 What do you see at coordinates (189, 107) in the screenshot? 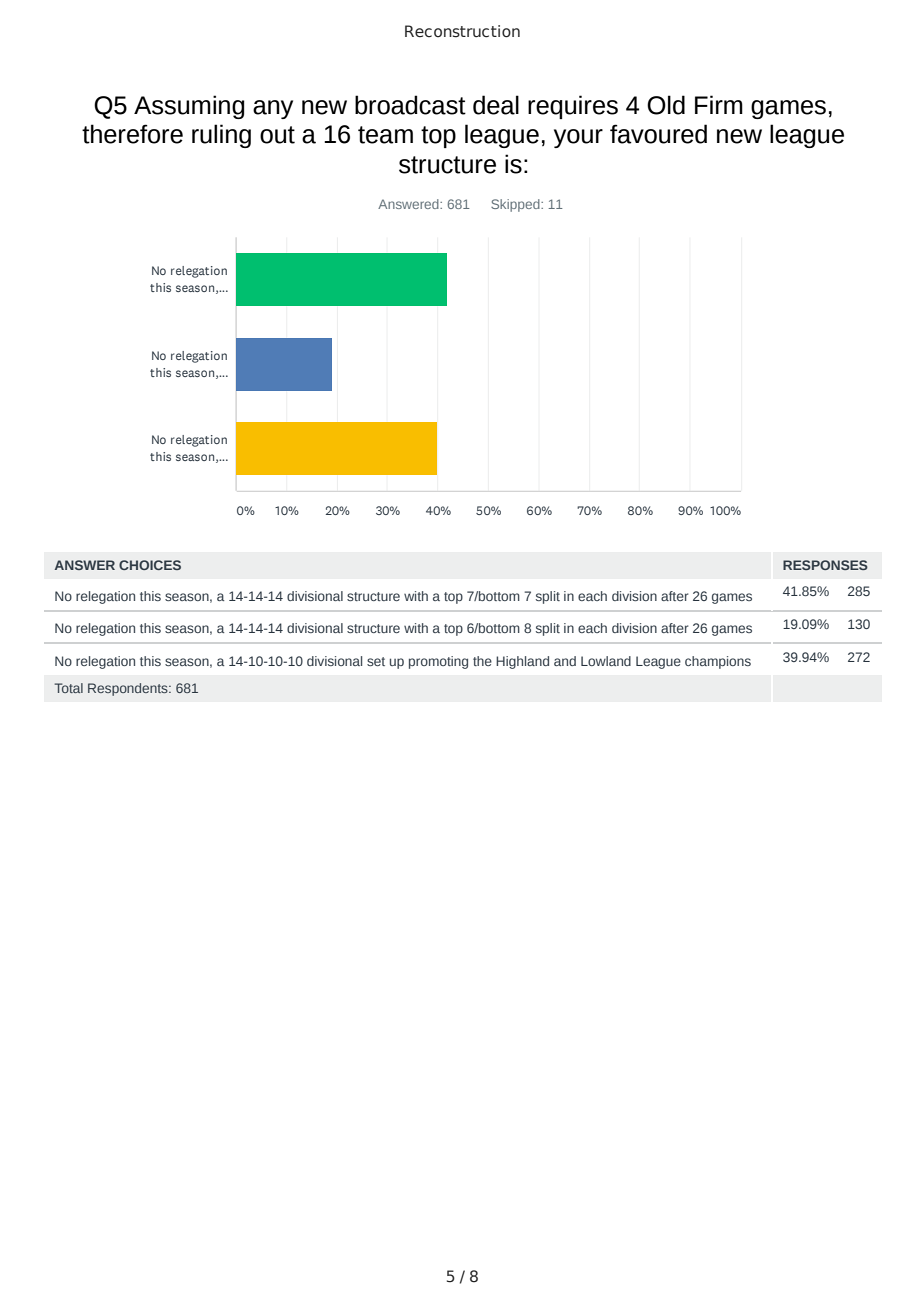
I see `Assuming` at bounding box center [189, 107].
